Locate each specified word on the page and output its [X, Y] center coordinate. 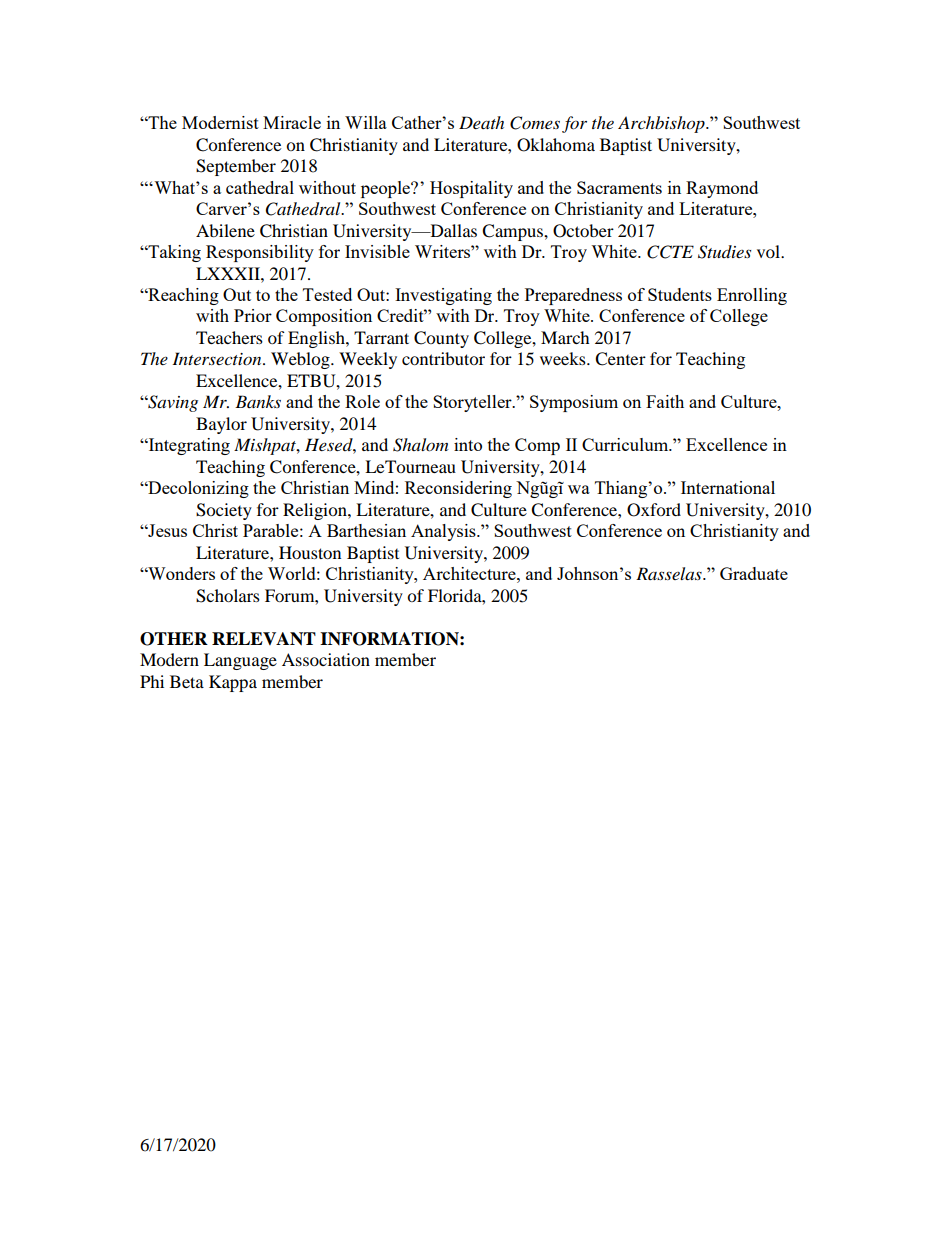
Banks [258, 401]
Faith [665, 401]
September [236, 167]
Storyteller [473, 403]
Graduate [754, 573]
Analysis [444, 532]
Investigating [443, 296]
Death [481, 122]
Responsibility [260, 253]
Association [326, 659]
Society [224, 511]
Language [240, 661]
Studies [724, 252]
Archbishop [662, 124]
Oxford [654, 510]
